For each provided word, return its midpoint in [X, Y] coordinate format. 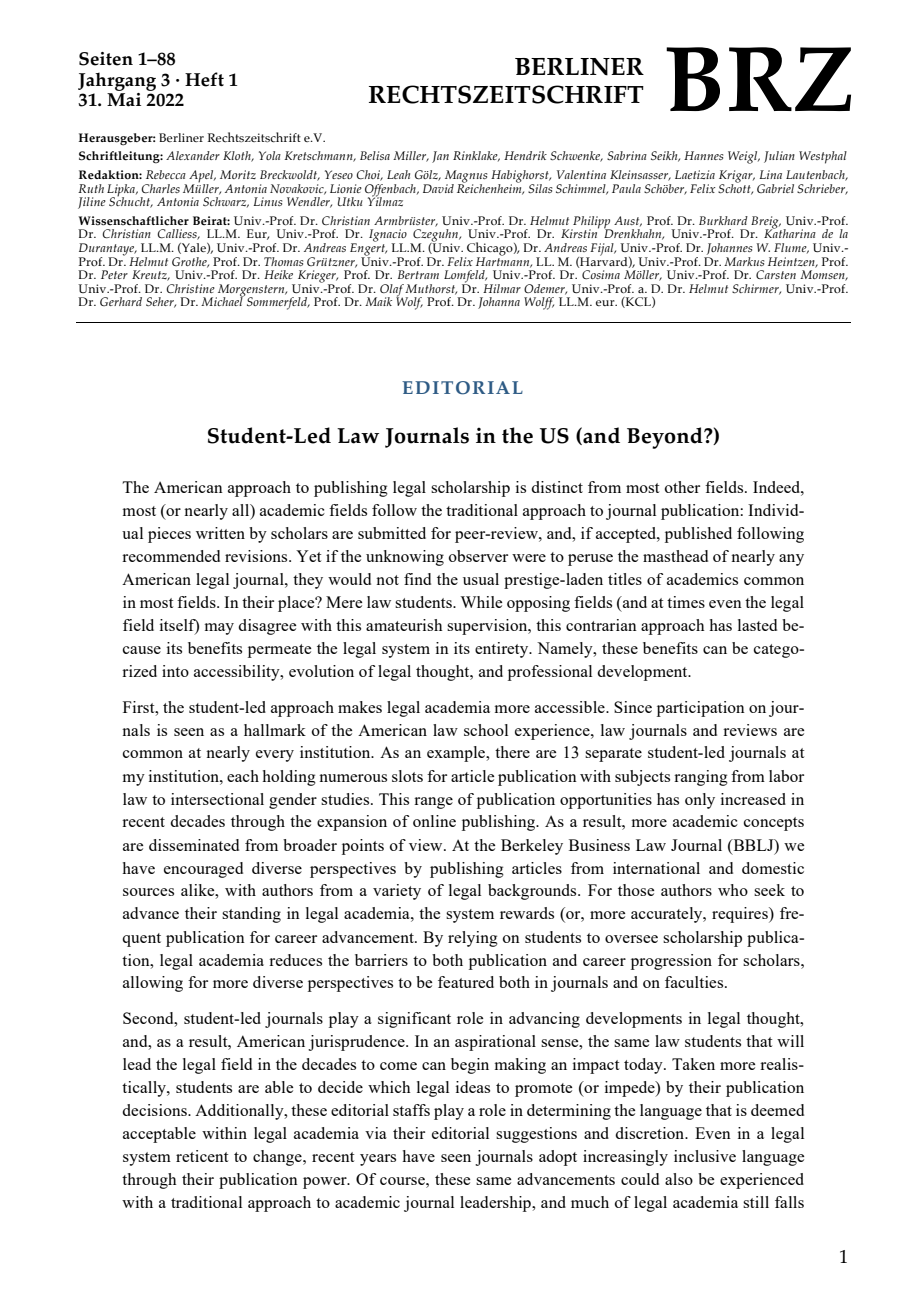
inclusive [705, 1156]
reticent [202, 1156]
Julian [779, 157]
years [378, 1160]
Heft [204, 79]
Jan [440, 157]
